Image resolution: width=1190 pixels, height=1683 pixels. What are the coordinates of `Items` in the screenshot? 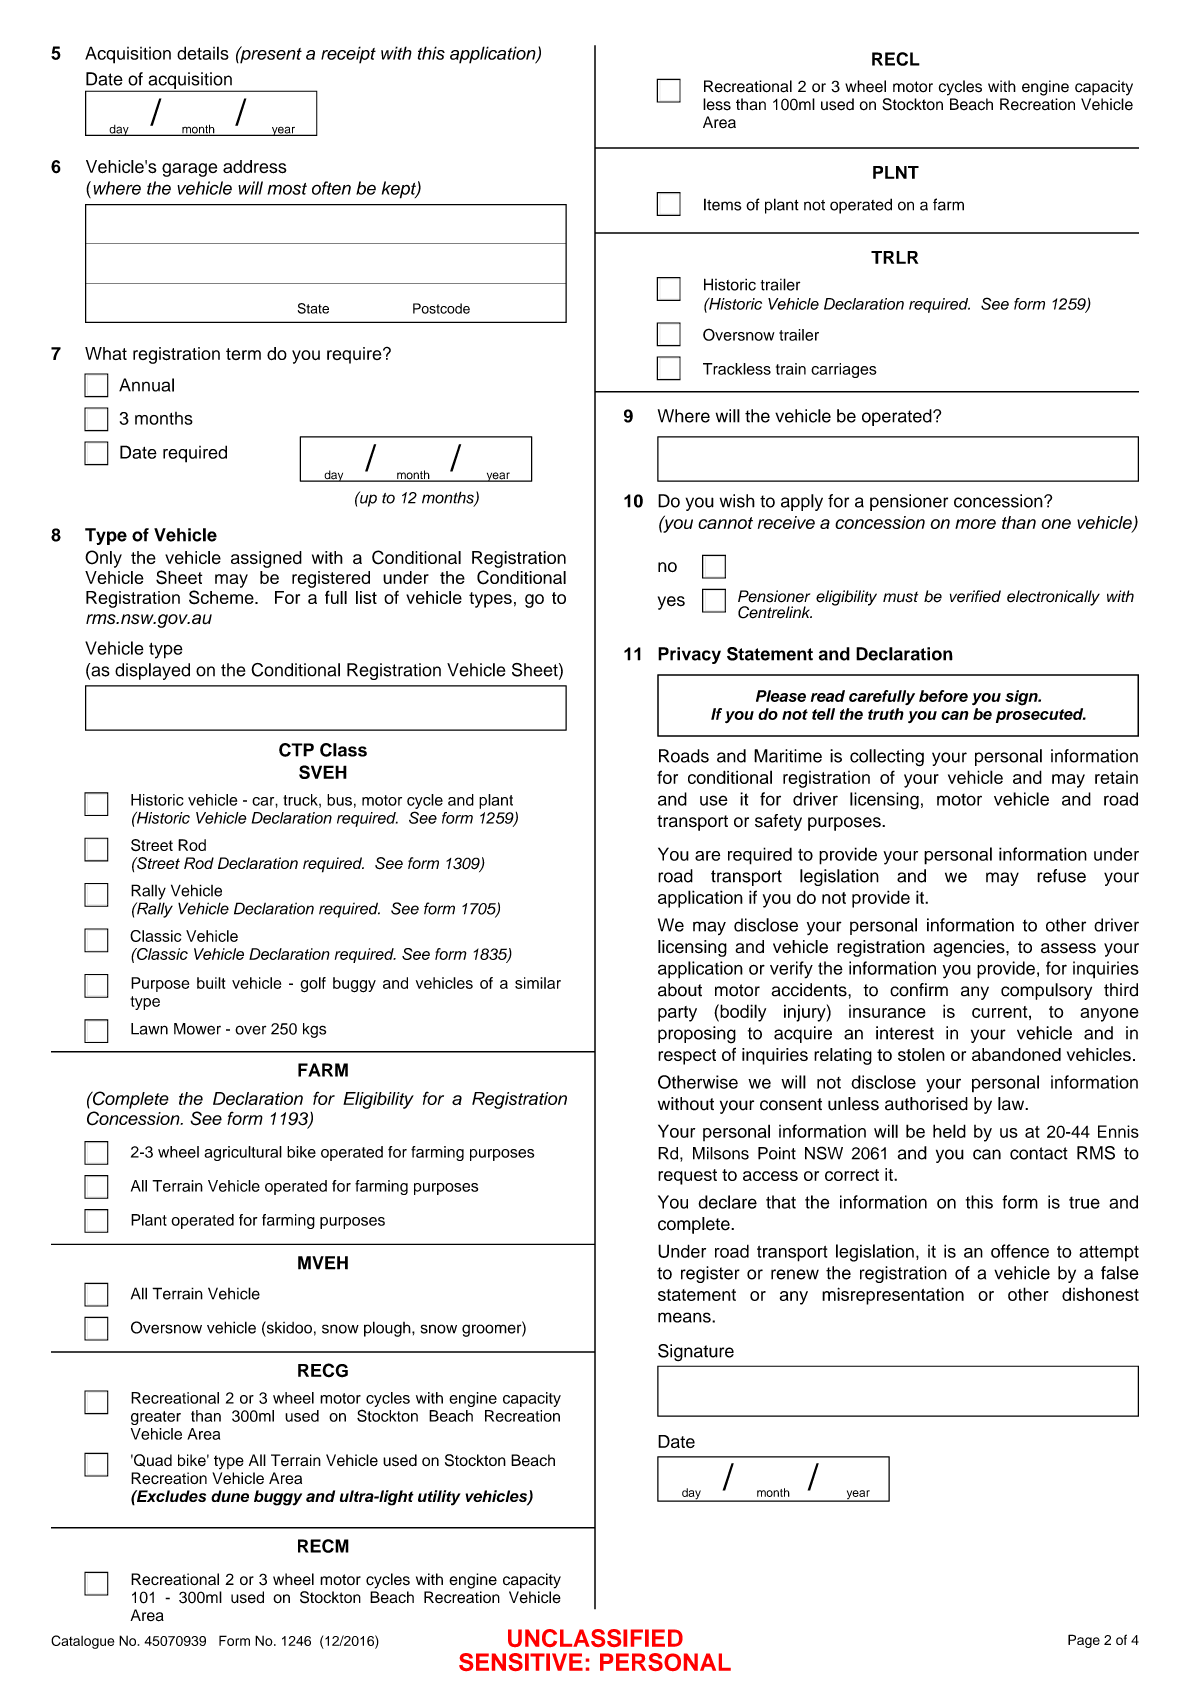 It's located at (722, 204).
